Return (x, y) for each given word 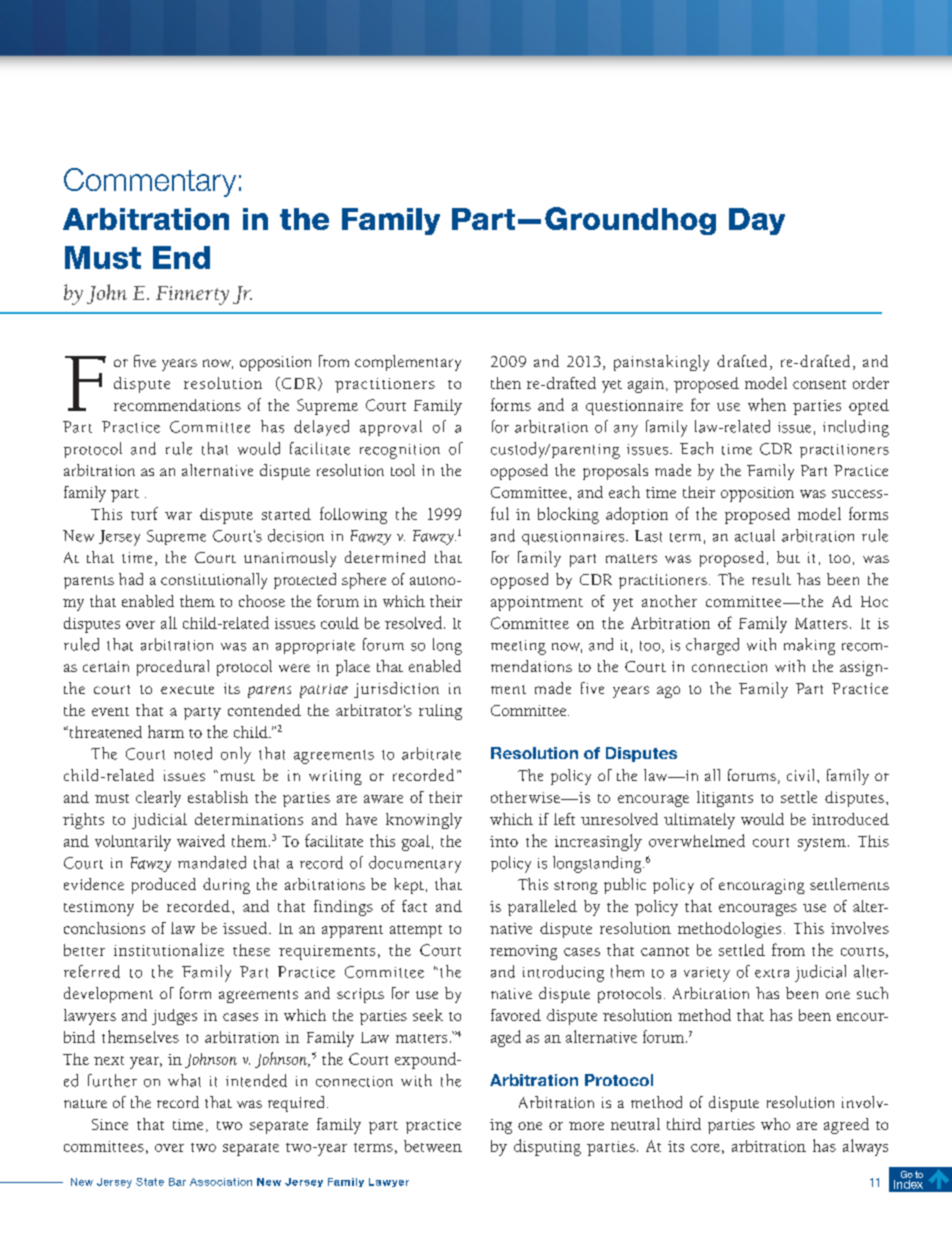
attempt (416, 931)
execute (187, 689)
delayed (321, 428)
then (506, 383)
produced (164, 886)
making (809, 646)
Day (757, 221)
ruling (440, 712)
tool (403, 470)
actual (755, 535)
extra (772, 973)
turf (144, 513)
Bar (177, 1182)
